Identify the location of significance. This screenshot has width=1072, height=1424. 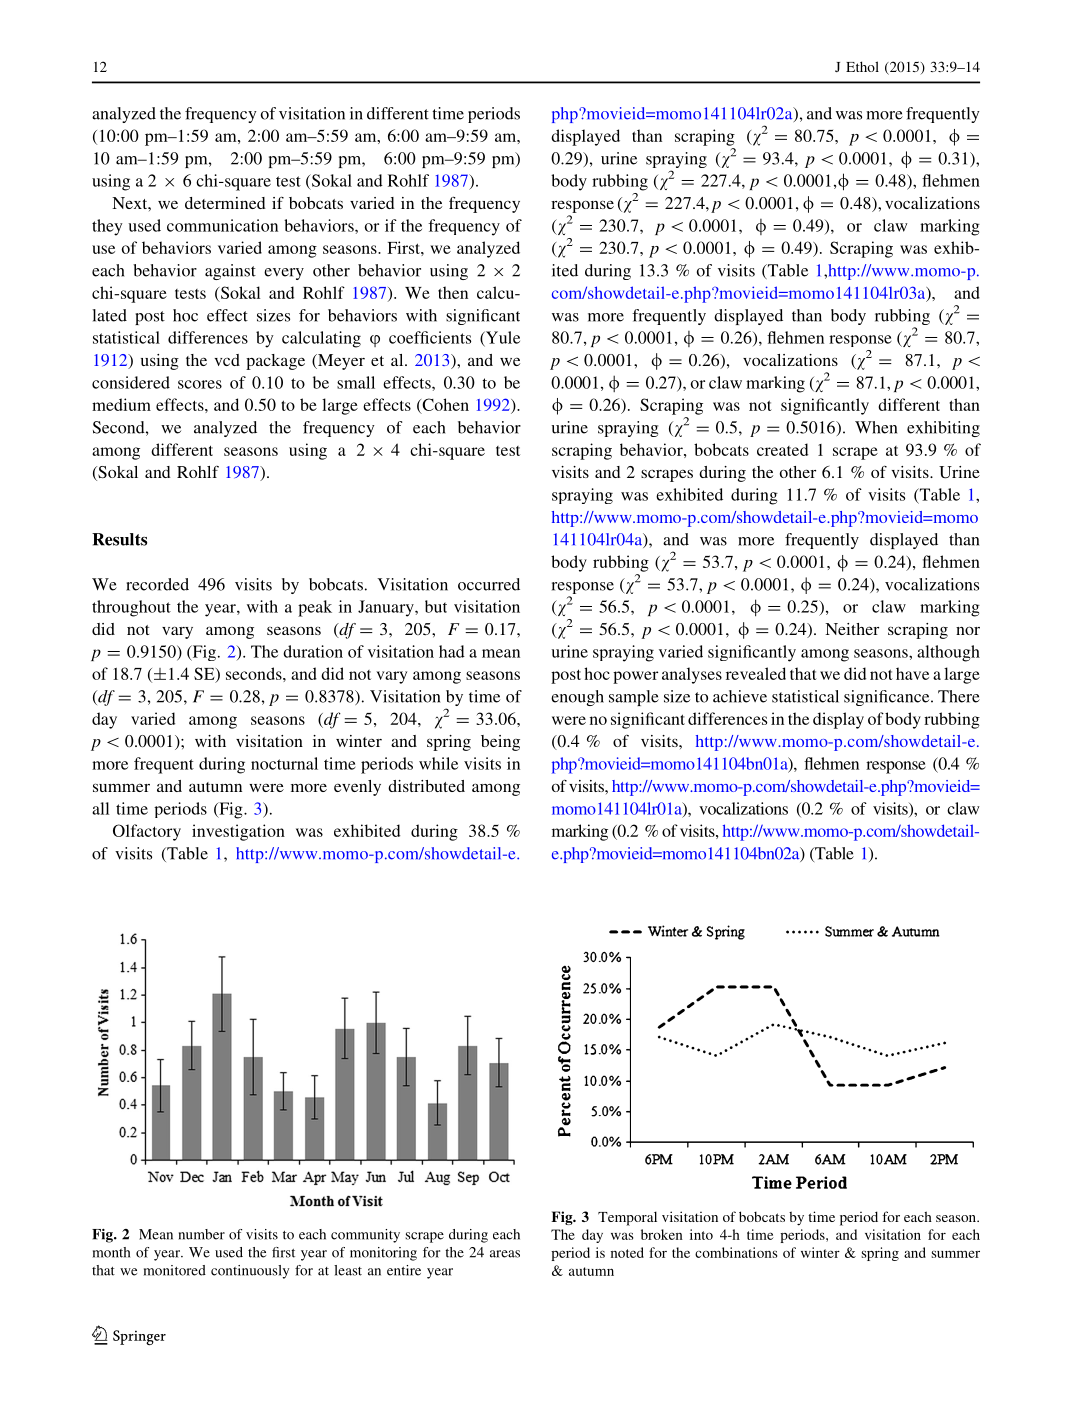
(888, 698).
